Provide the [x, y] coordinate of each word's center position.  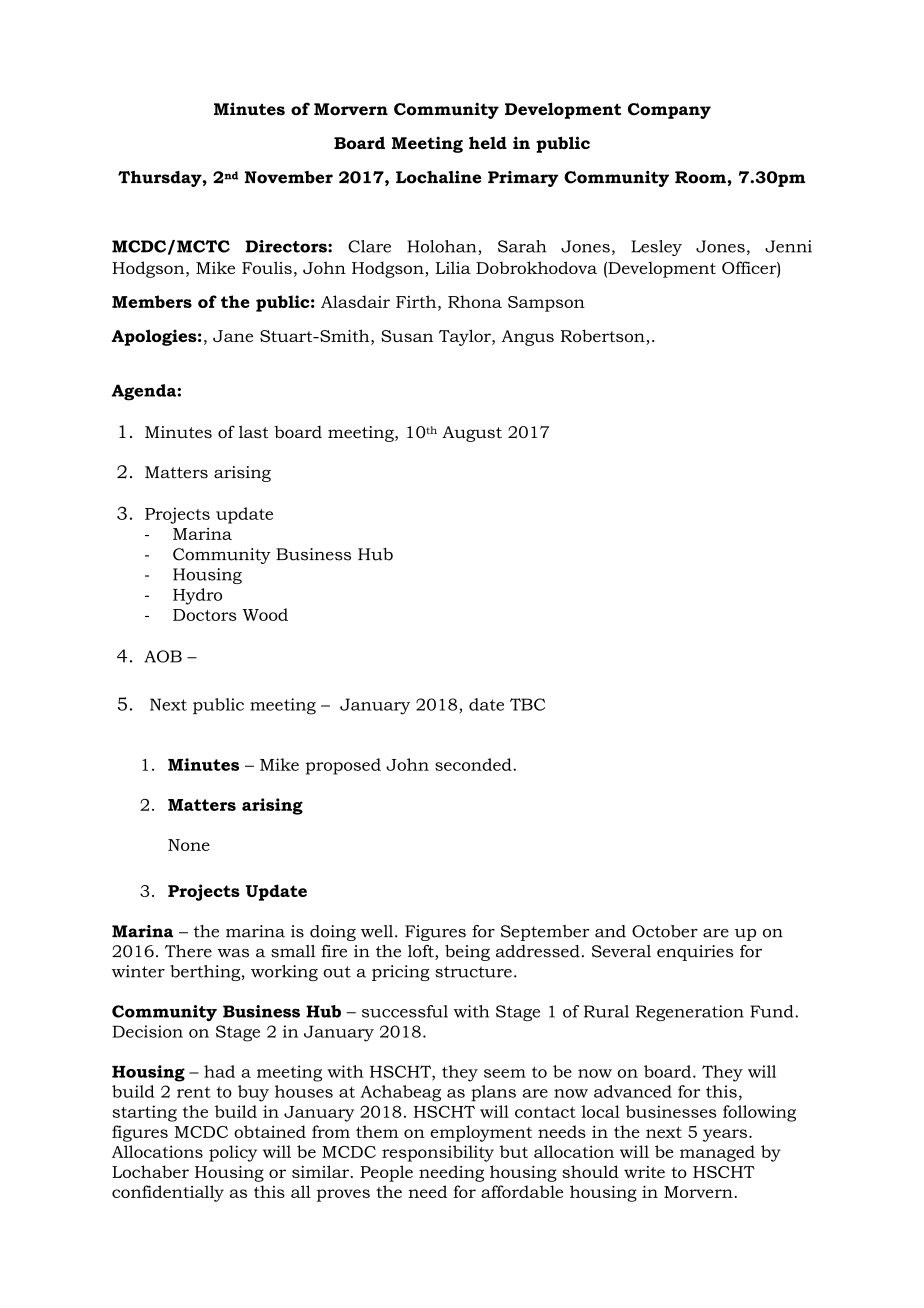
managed [717, 1153]
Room [701, 177]
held [488, 142]
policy [233, 1153]
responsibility [438, 1153]
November [289, 177]
